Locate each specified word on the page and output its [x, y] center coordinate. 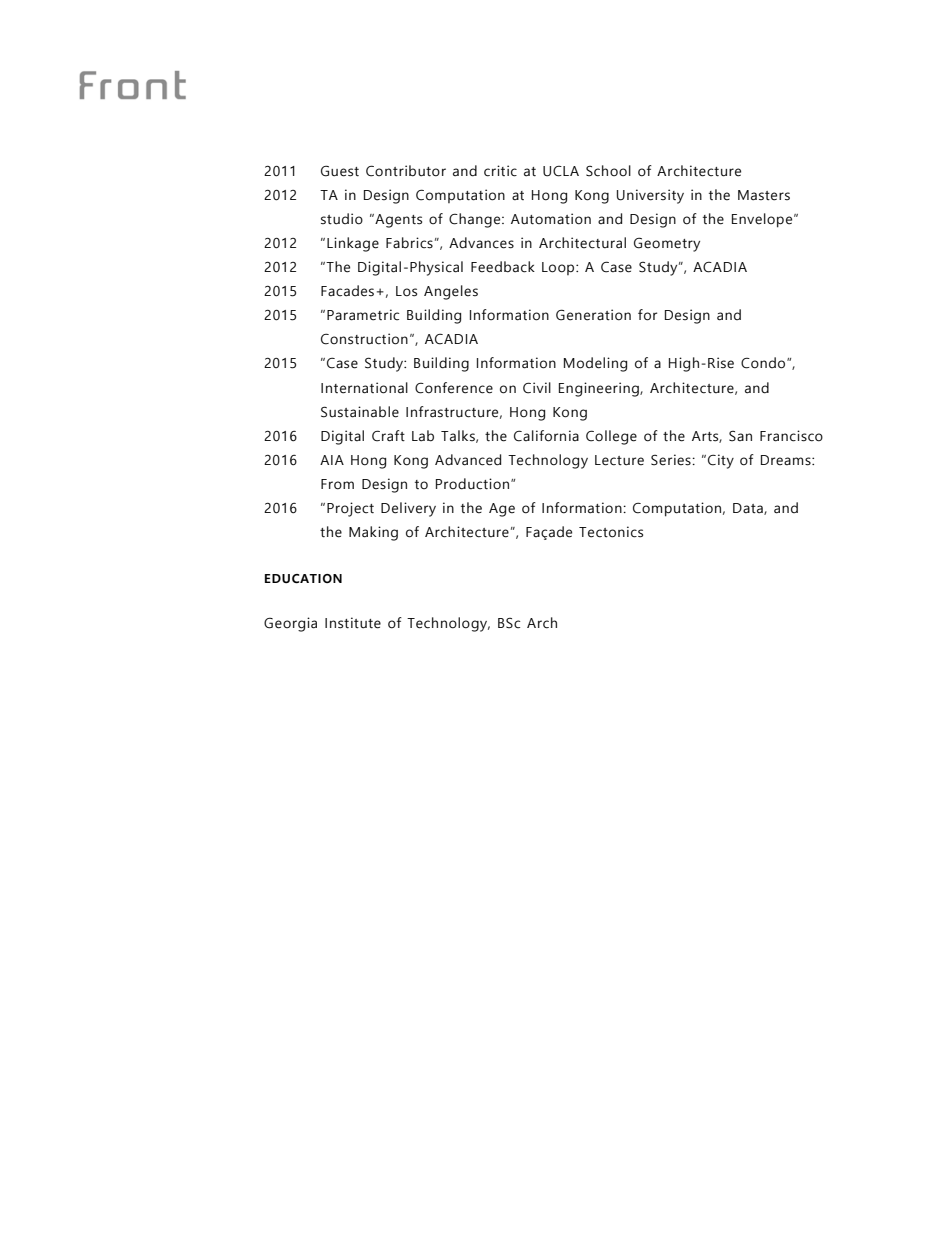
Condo [764, 363]
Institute [353, 623]
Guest [340, 171]
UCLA [561, 171]
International [364, 388]
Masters [764, 195]
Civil [537, 388]
